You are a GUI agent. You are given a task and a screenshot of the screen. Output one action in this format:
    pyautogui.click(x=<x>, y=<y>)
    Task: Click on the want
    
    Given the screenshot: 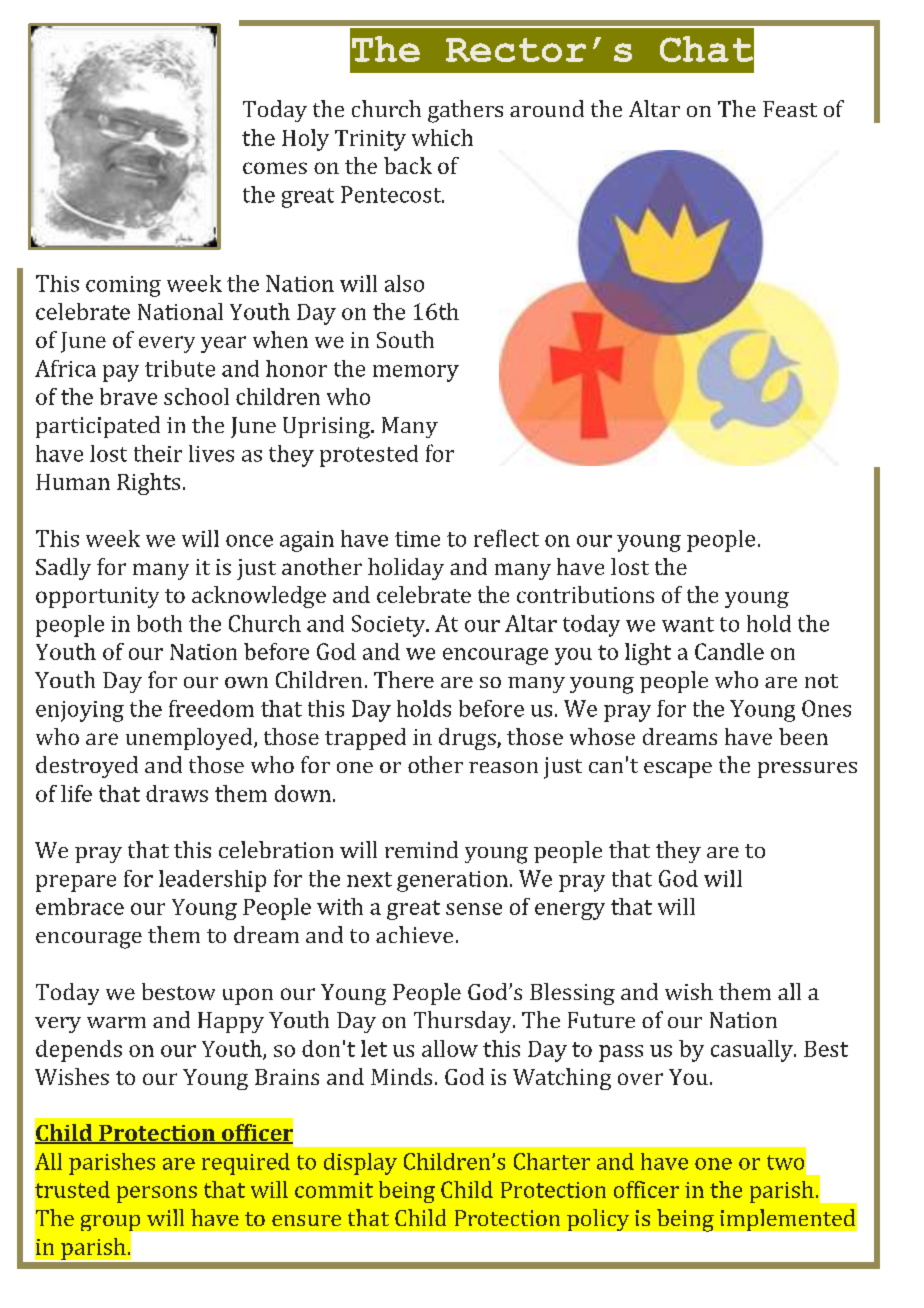 What is the action you would take?
    pyautogui.click(x=688, y=624)
